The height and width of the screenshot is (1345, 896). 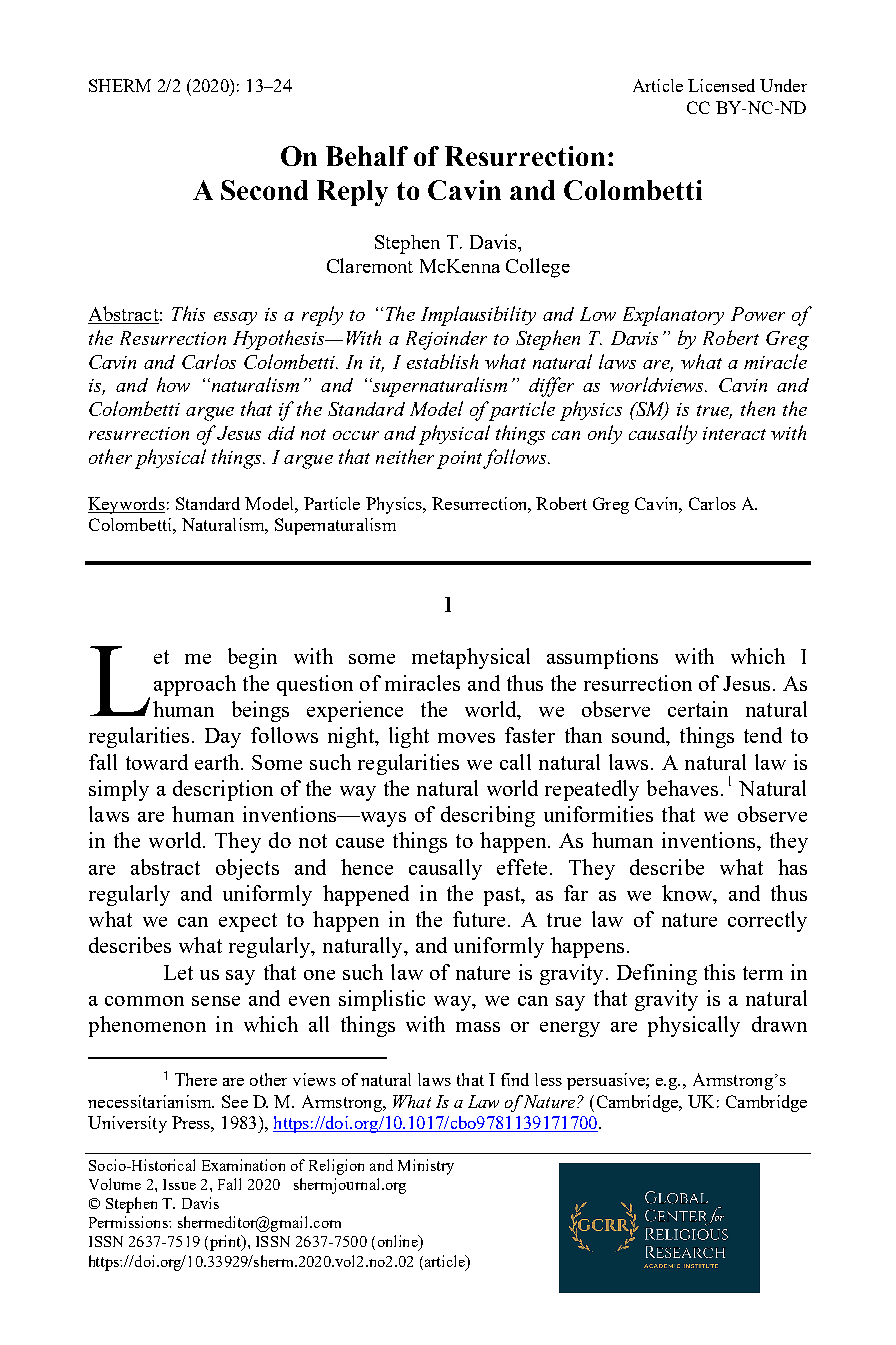 What do you see at coordinates (426, 1167) in the screenshot?
I see `Ministry` at bounding box center [426, 1167].
